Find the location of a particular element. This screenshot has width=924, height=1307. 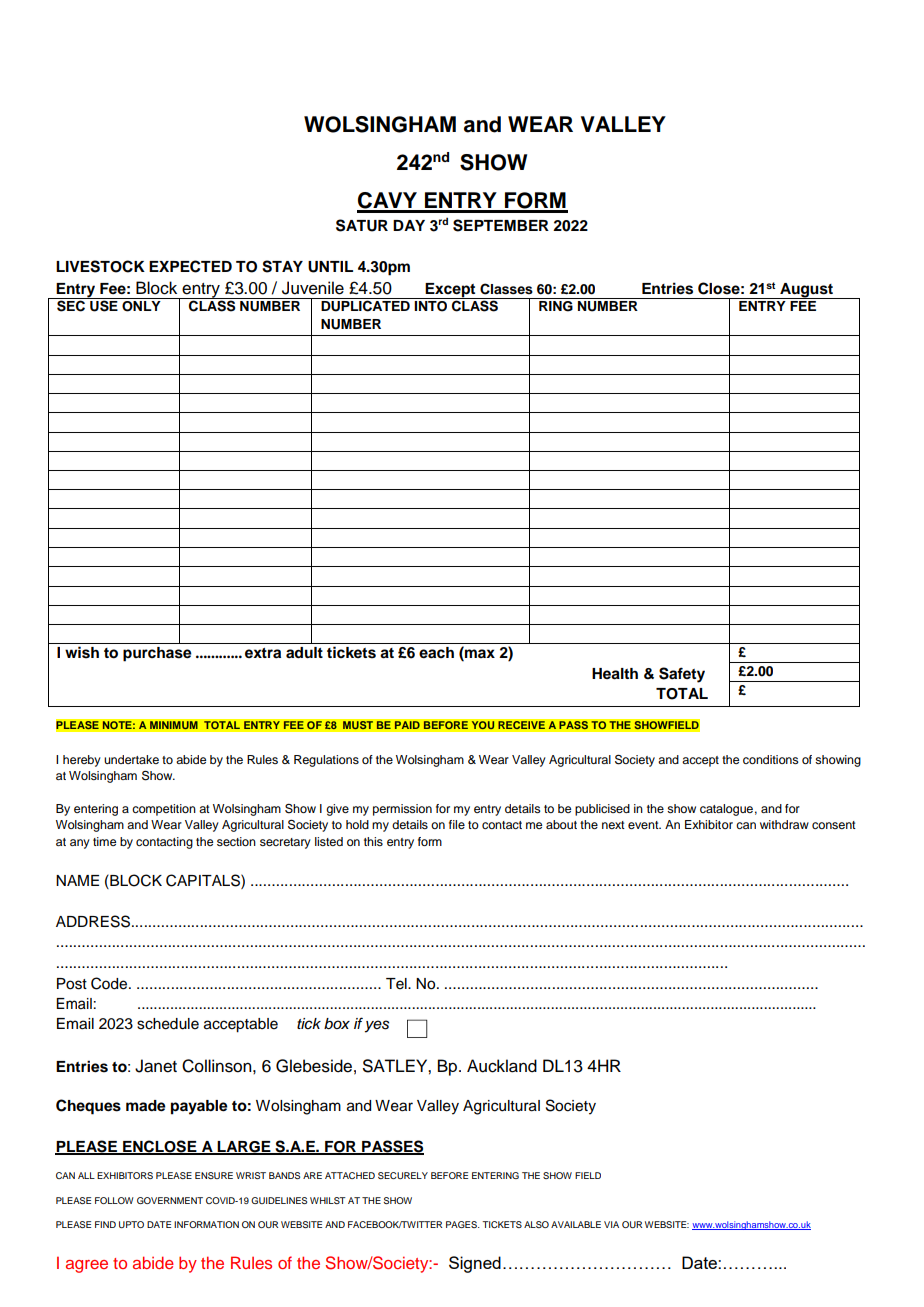

purchase is located at coordinates (157, 654).
